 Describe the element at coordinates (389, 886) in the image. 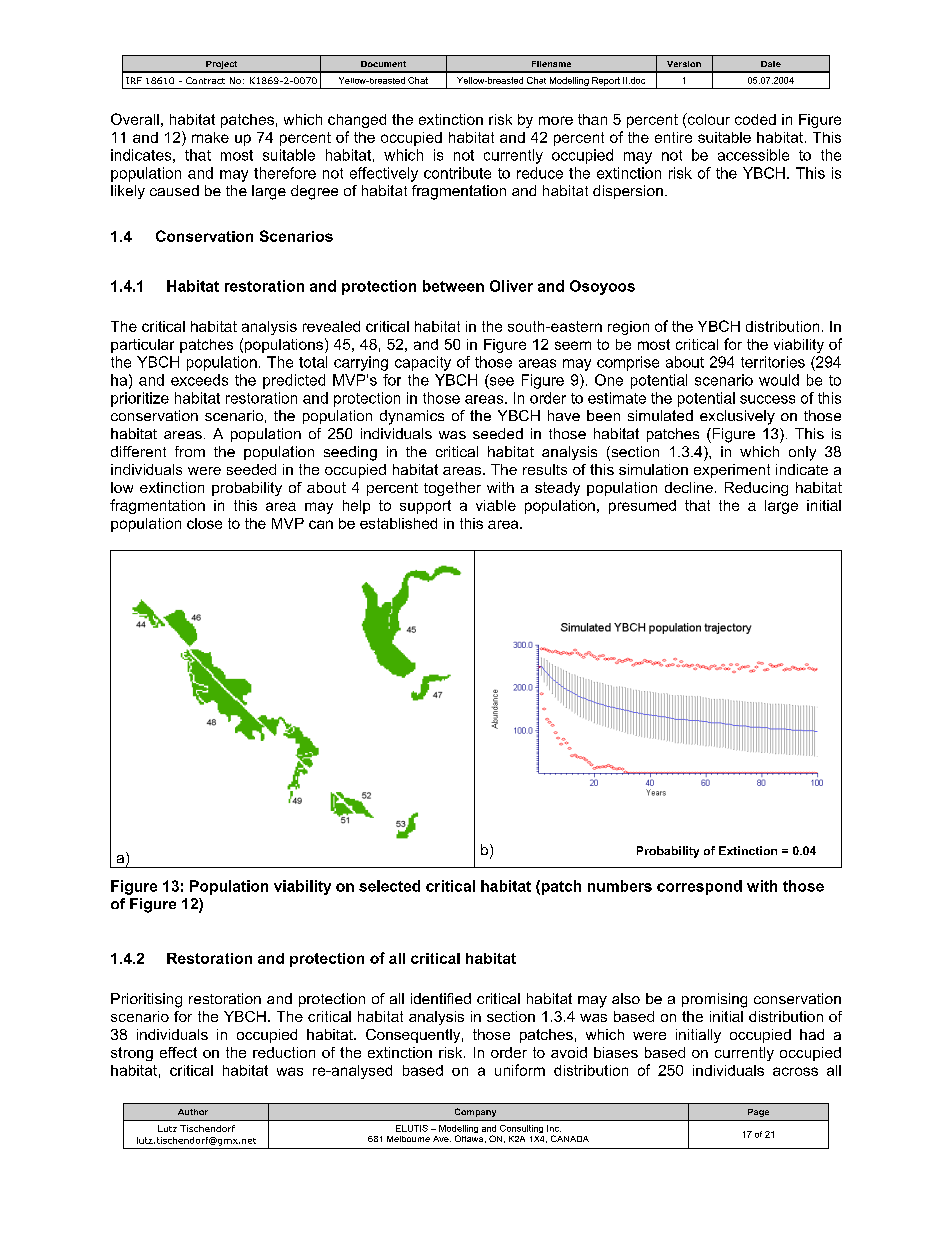

I see `selected` at that location.
